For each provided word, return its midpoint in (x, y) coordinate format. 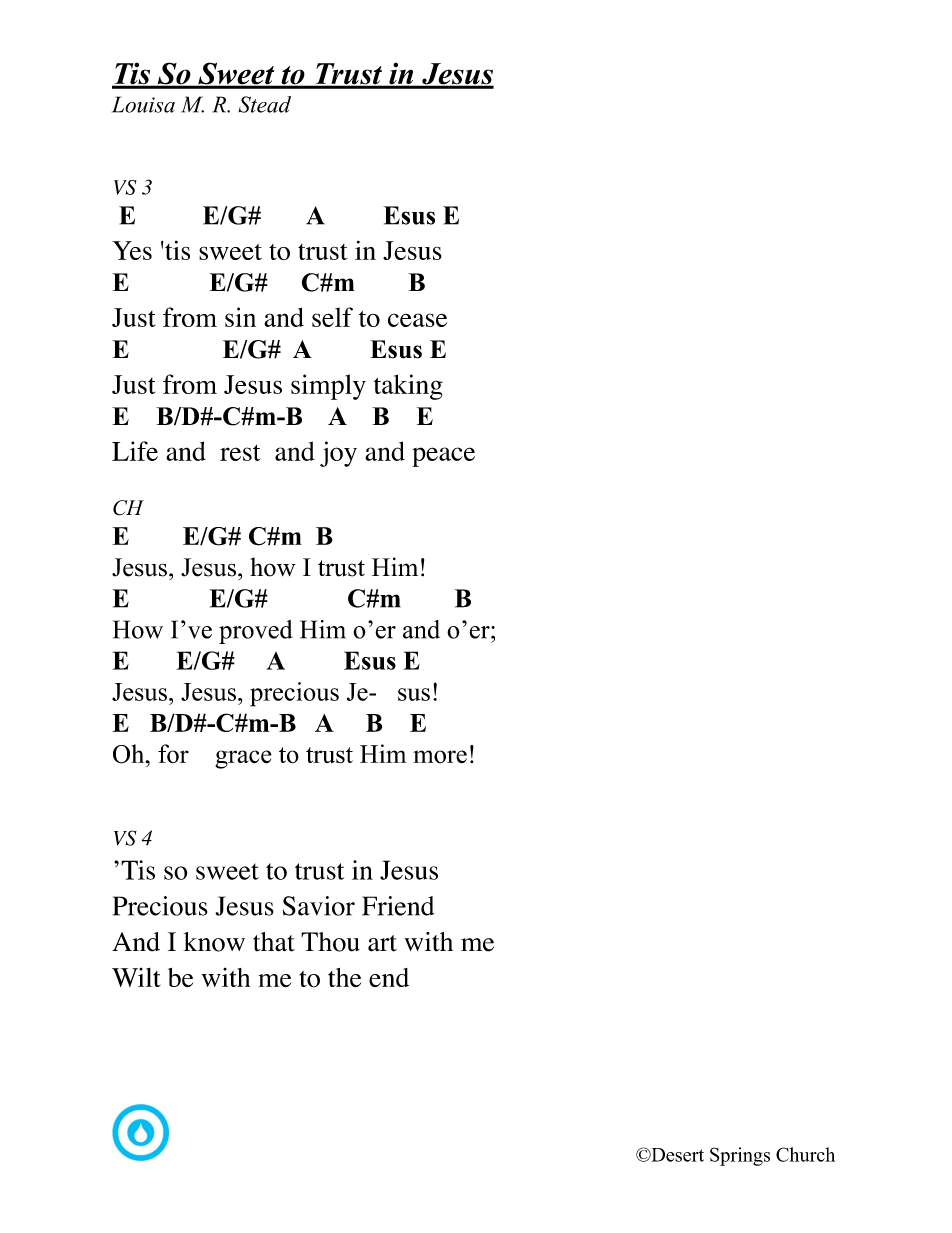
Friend (398, 906)
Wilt (136, 977)
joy (338, 454)
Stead (264, 104)
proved (256, 632)
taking (408, 387)
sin (240, 317)
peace (443, 457)
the (344, 978)
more (440, 757)
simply (328, 387)
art (382, 943)
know (214, 942)
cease (417, 320)
